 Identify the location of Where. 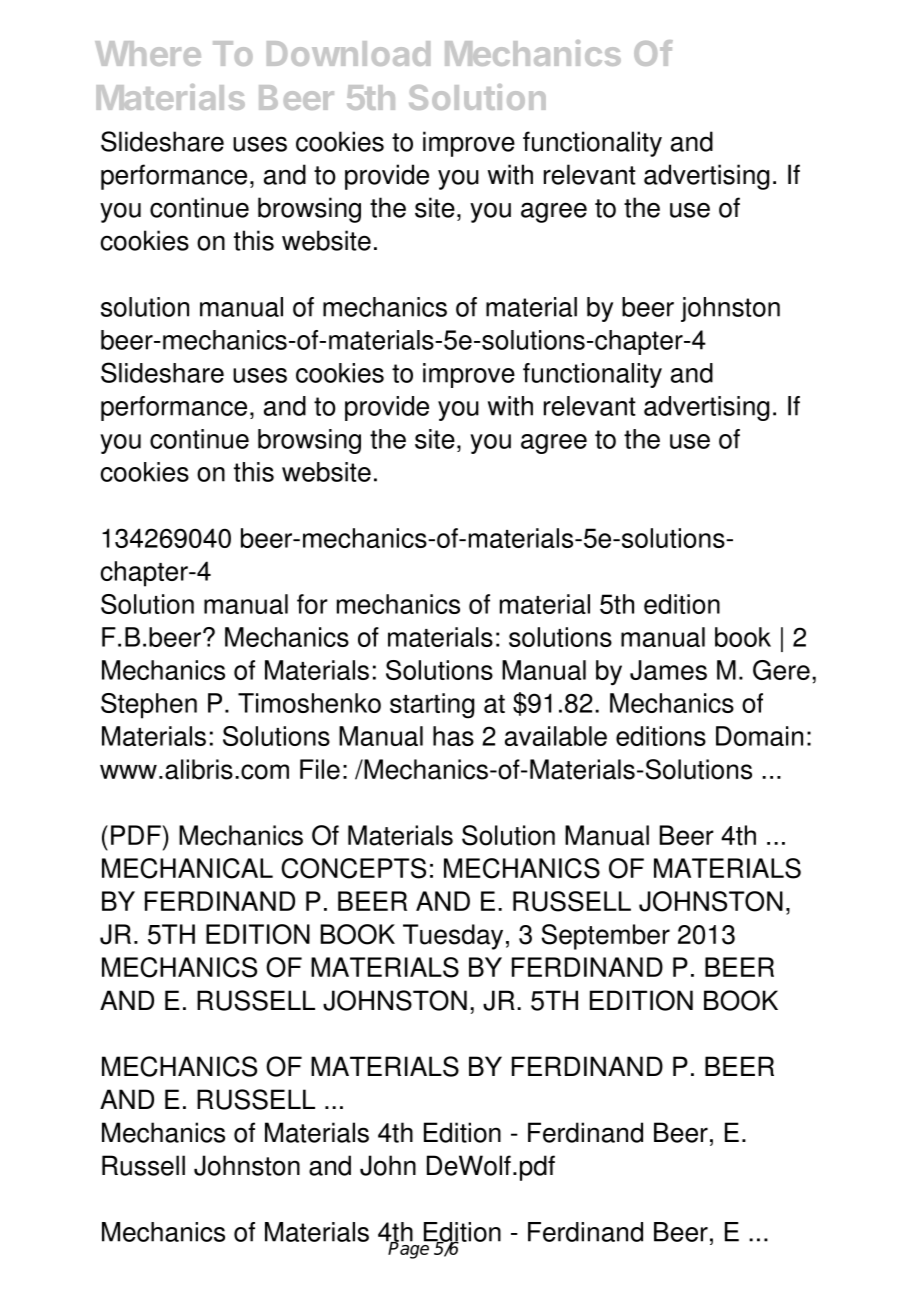
(148, 53).
